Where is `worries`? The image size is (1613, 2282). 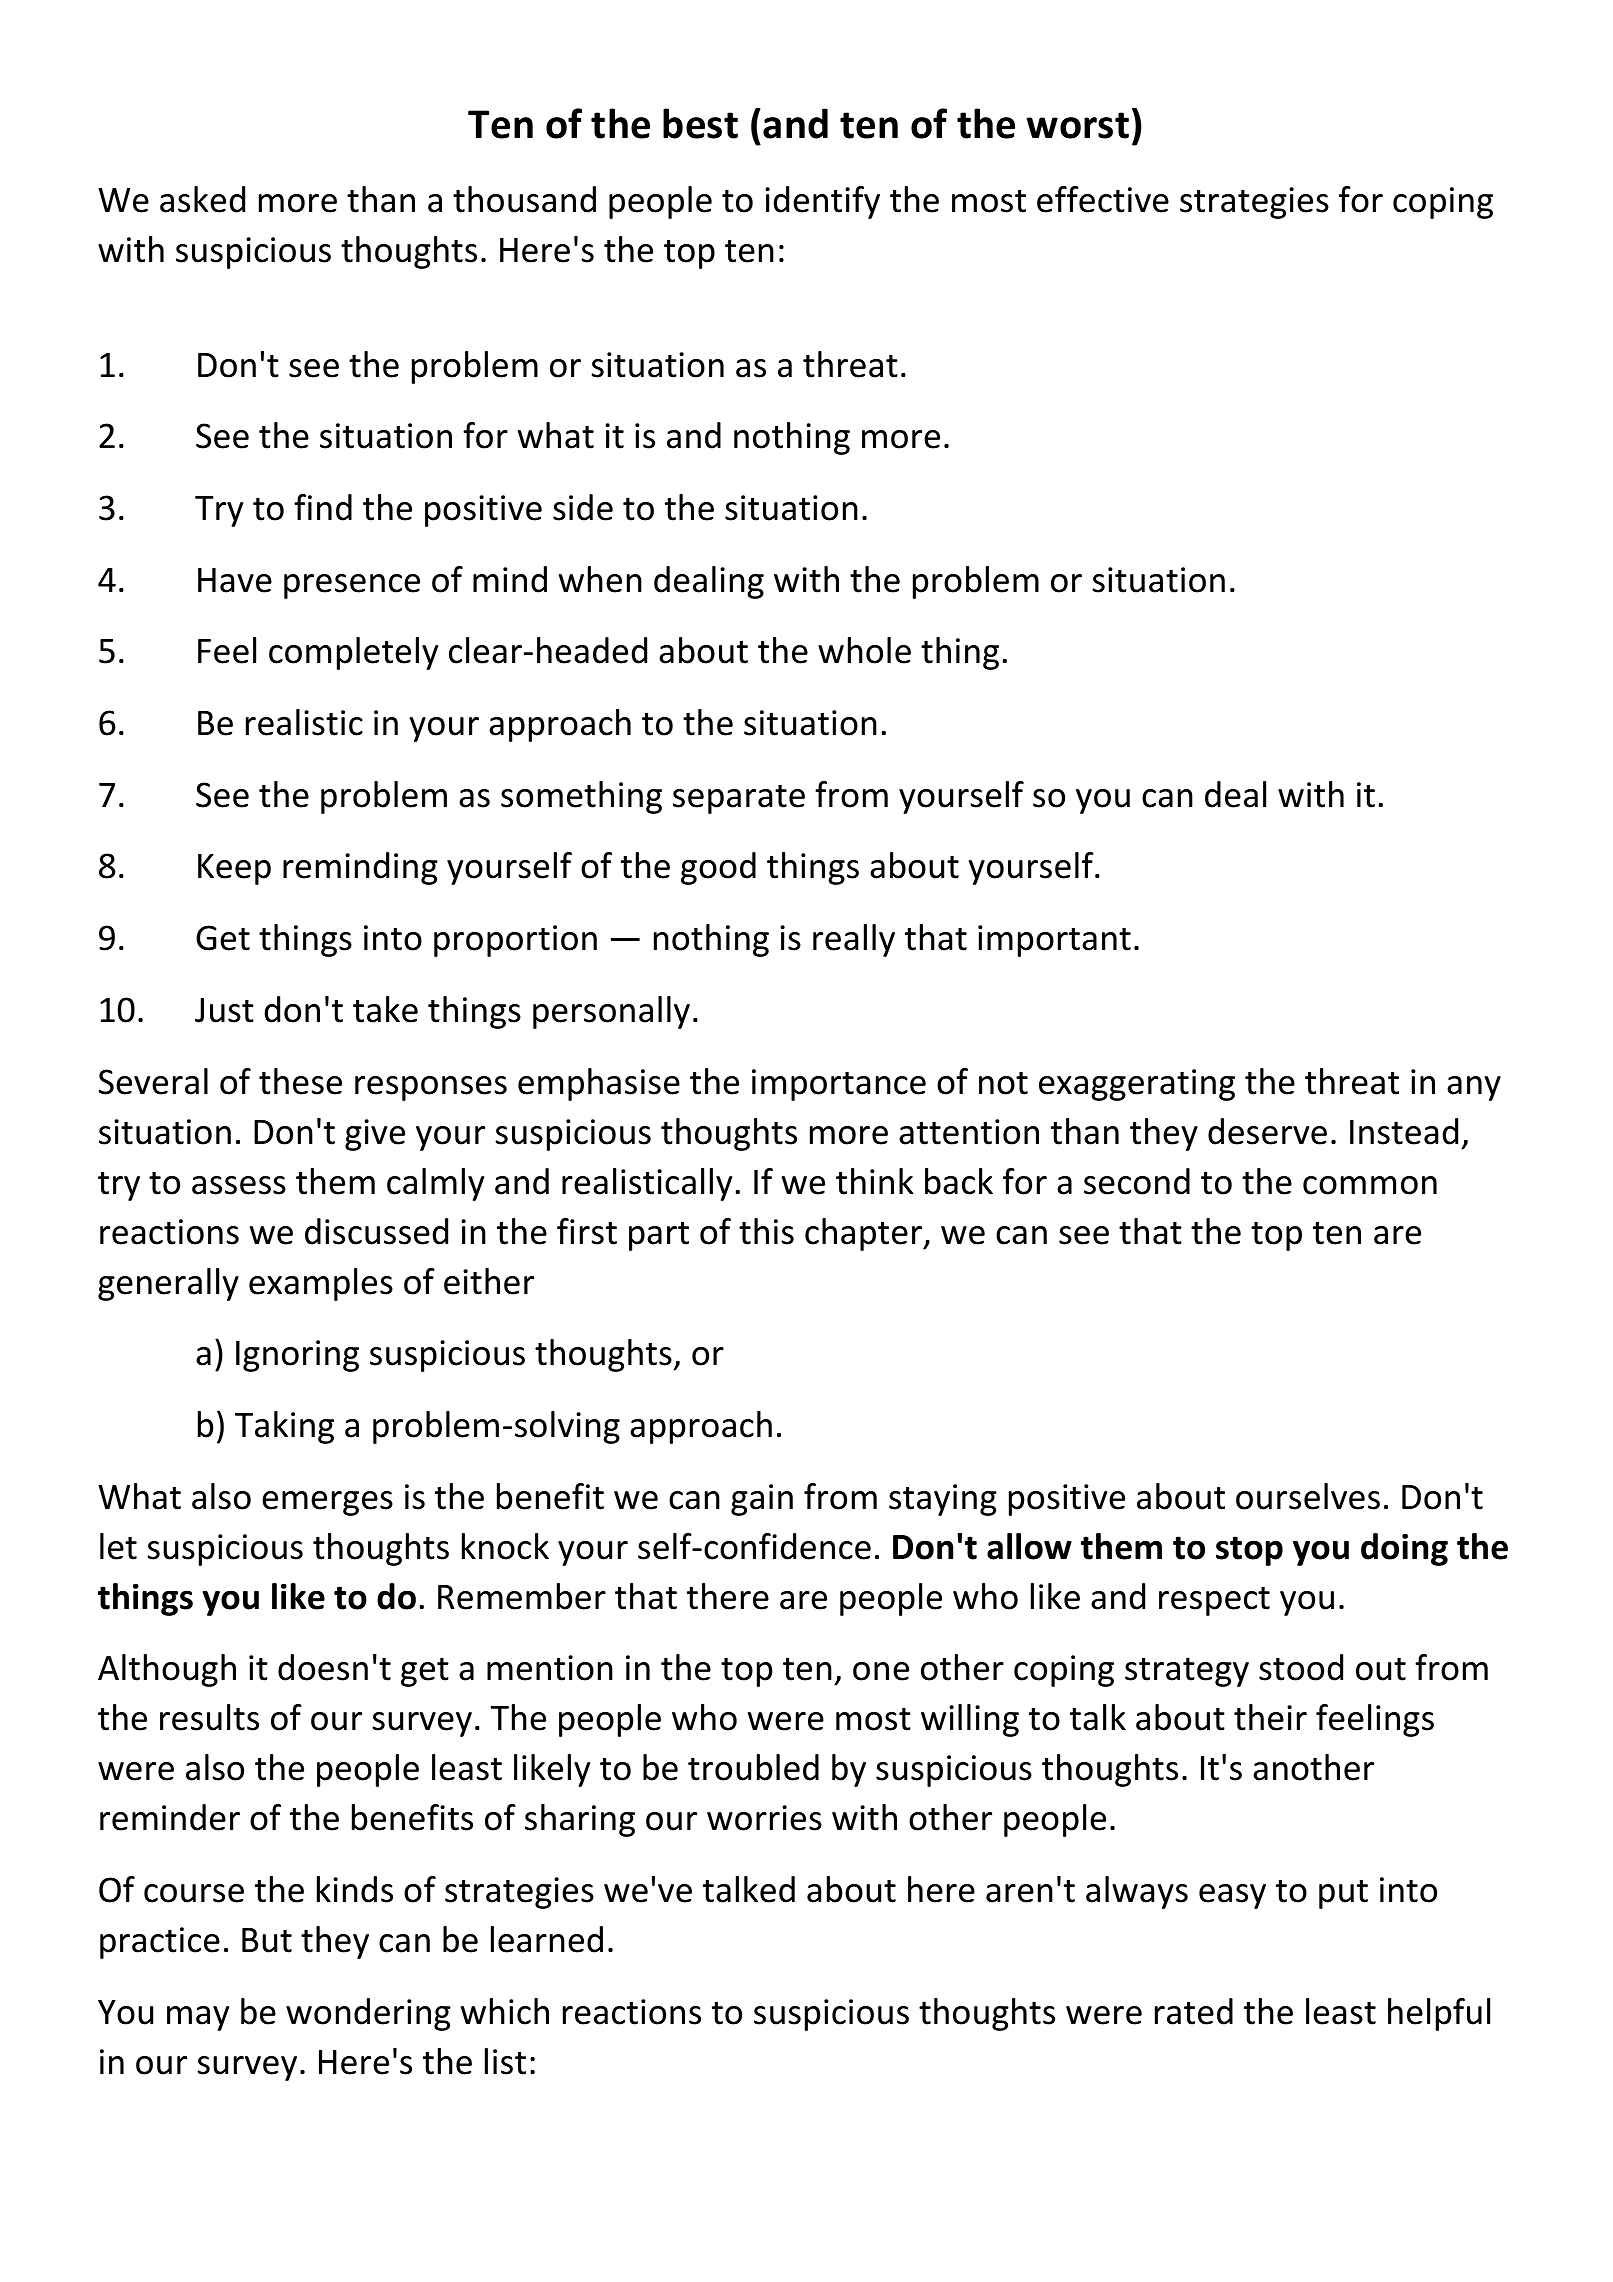
worries is located at coordinates (764, 1818).
